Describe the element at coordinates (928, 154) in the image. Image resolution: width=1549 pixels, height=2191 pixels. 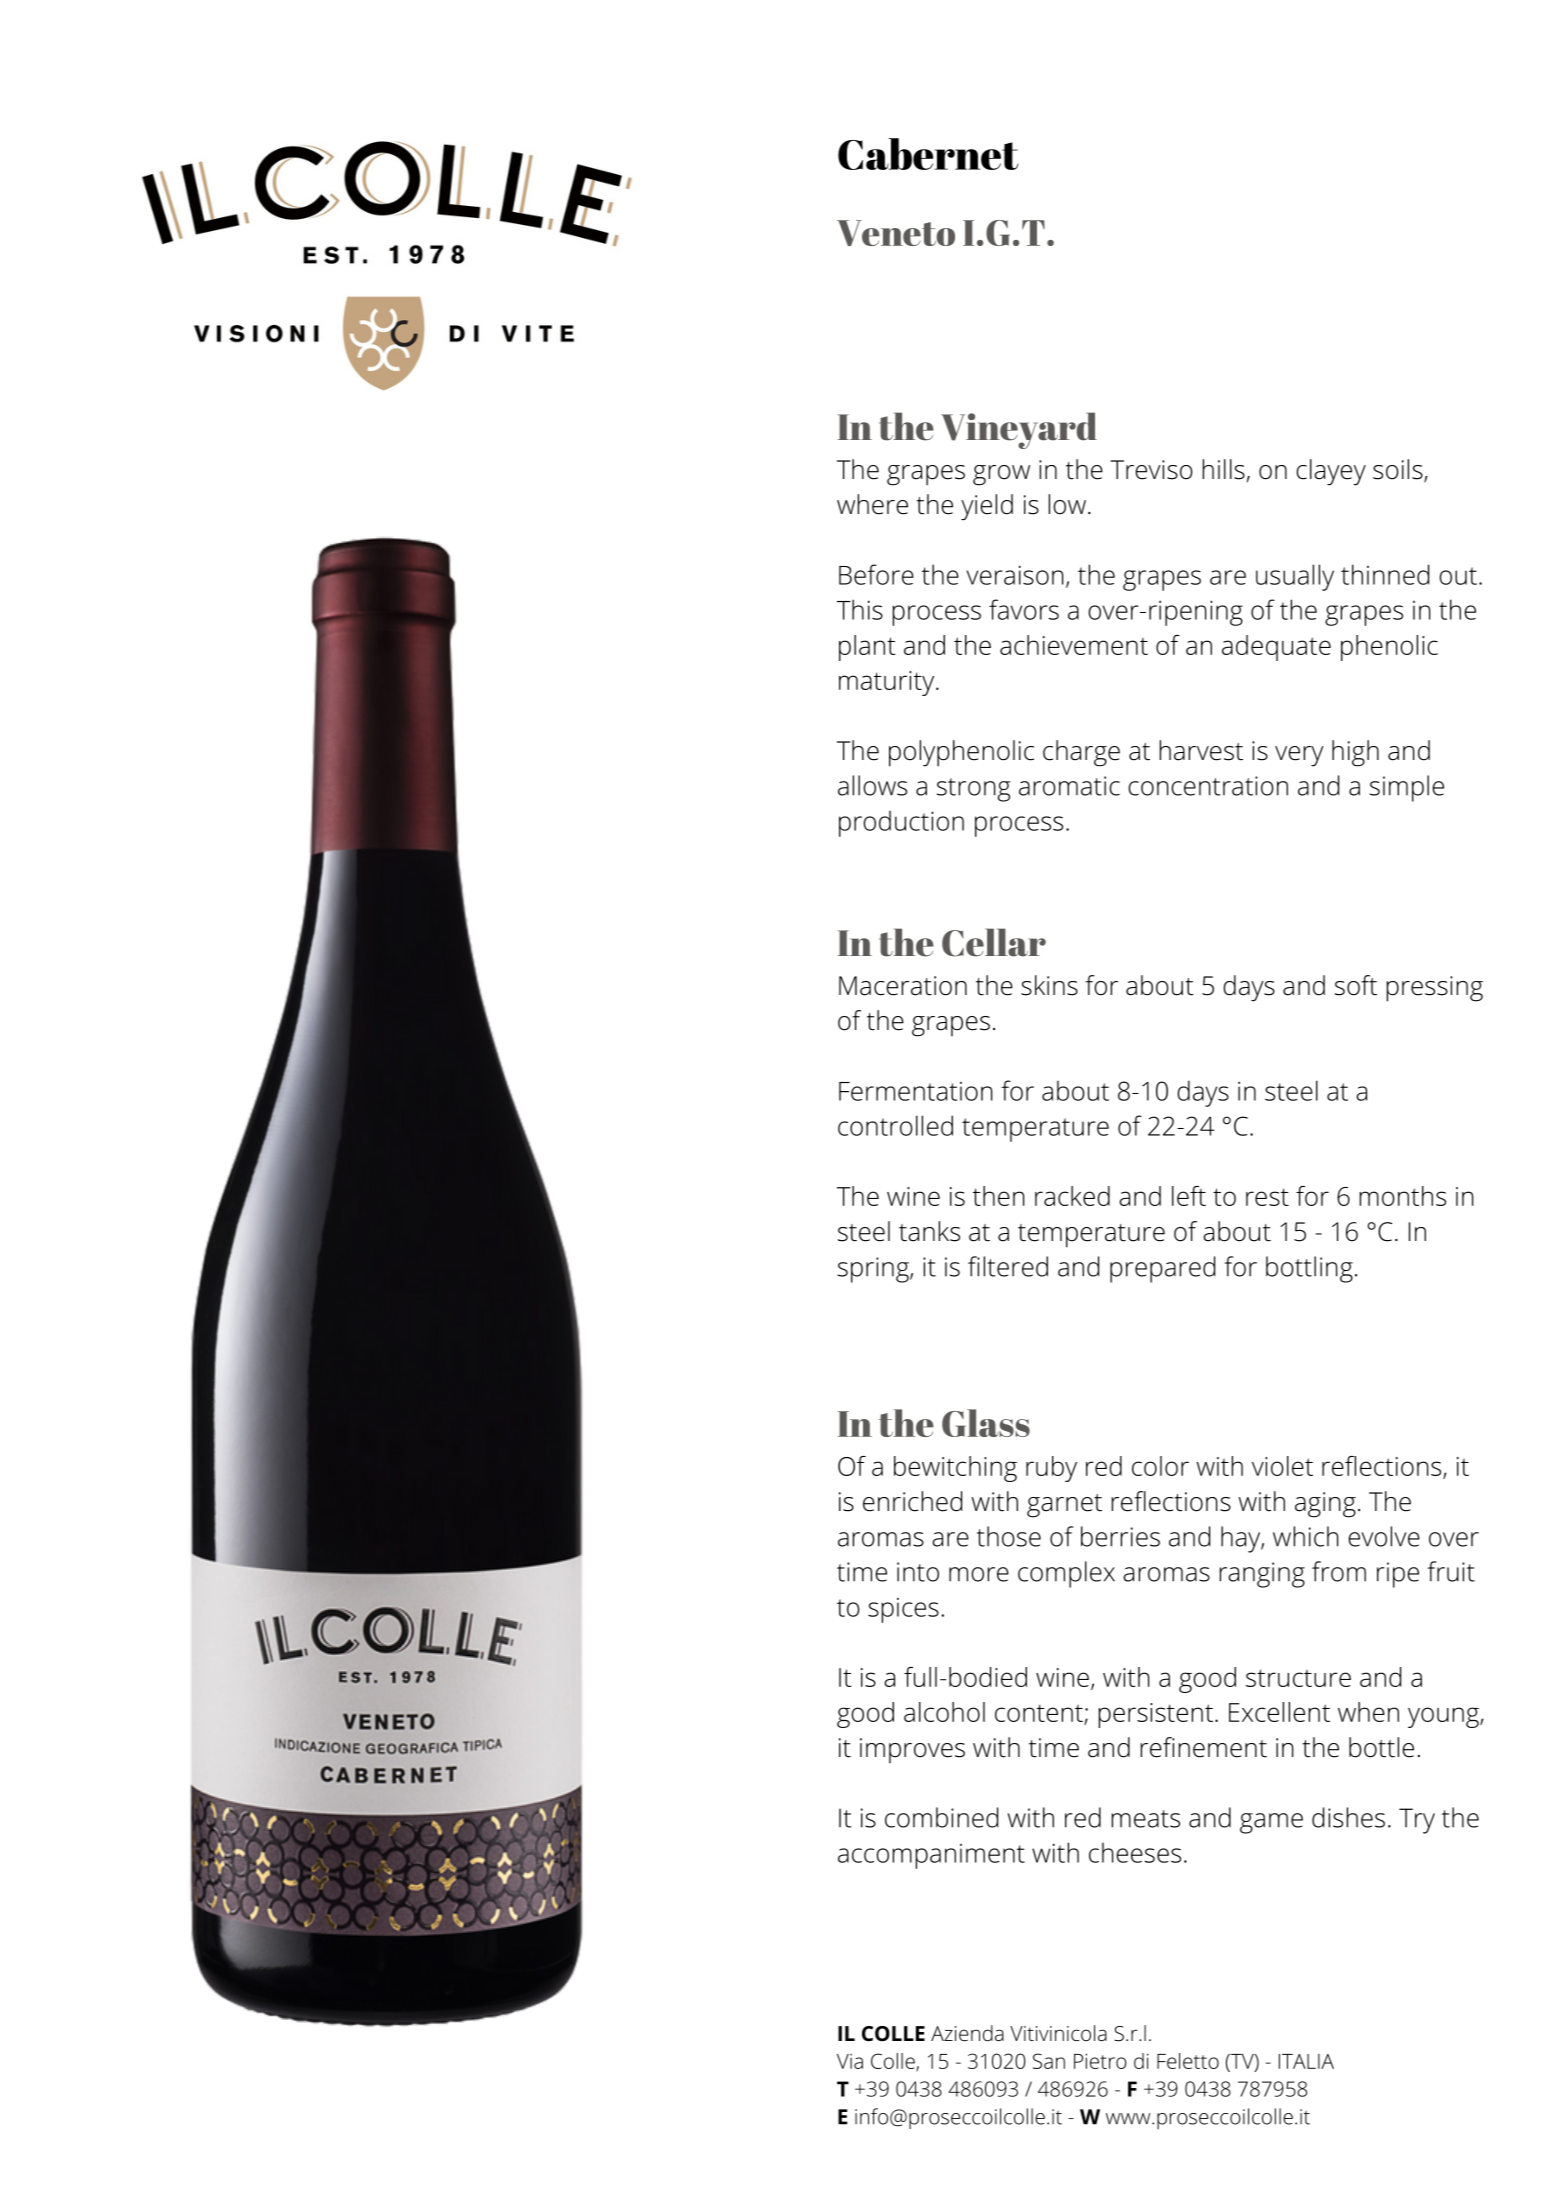
I see `Cabernet` at that location.
